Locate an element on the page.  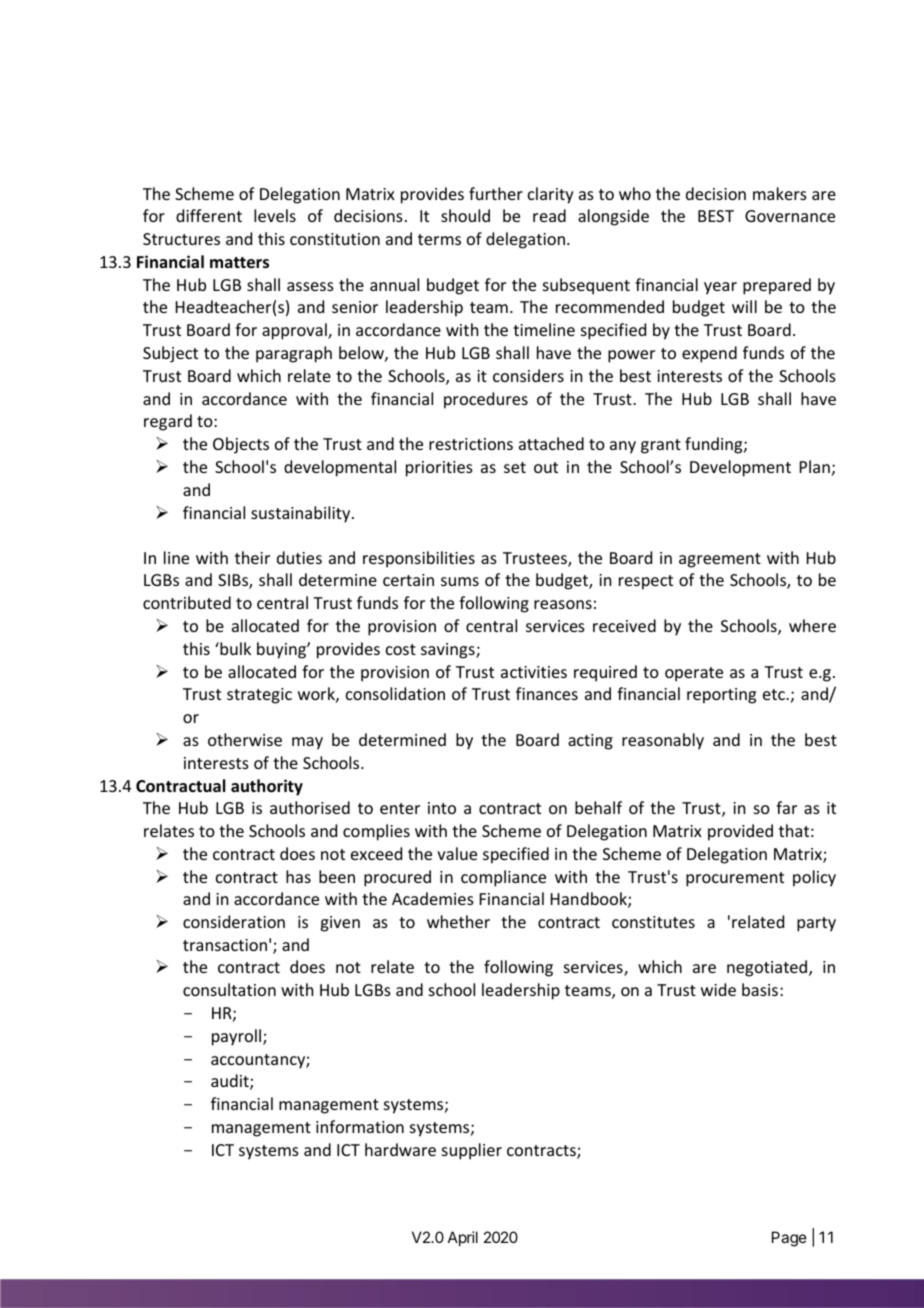
whether is located at coordinates (458, 921).
